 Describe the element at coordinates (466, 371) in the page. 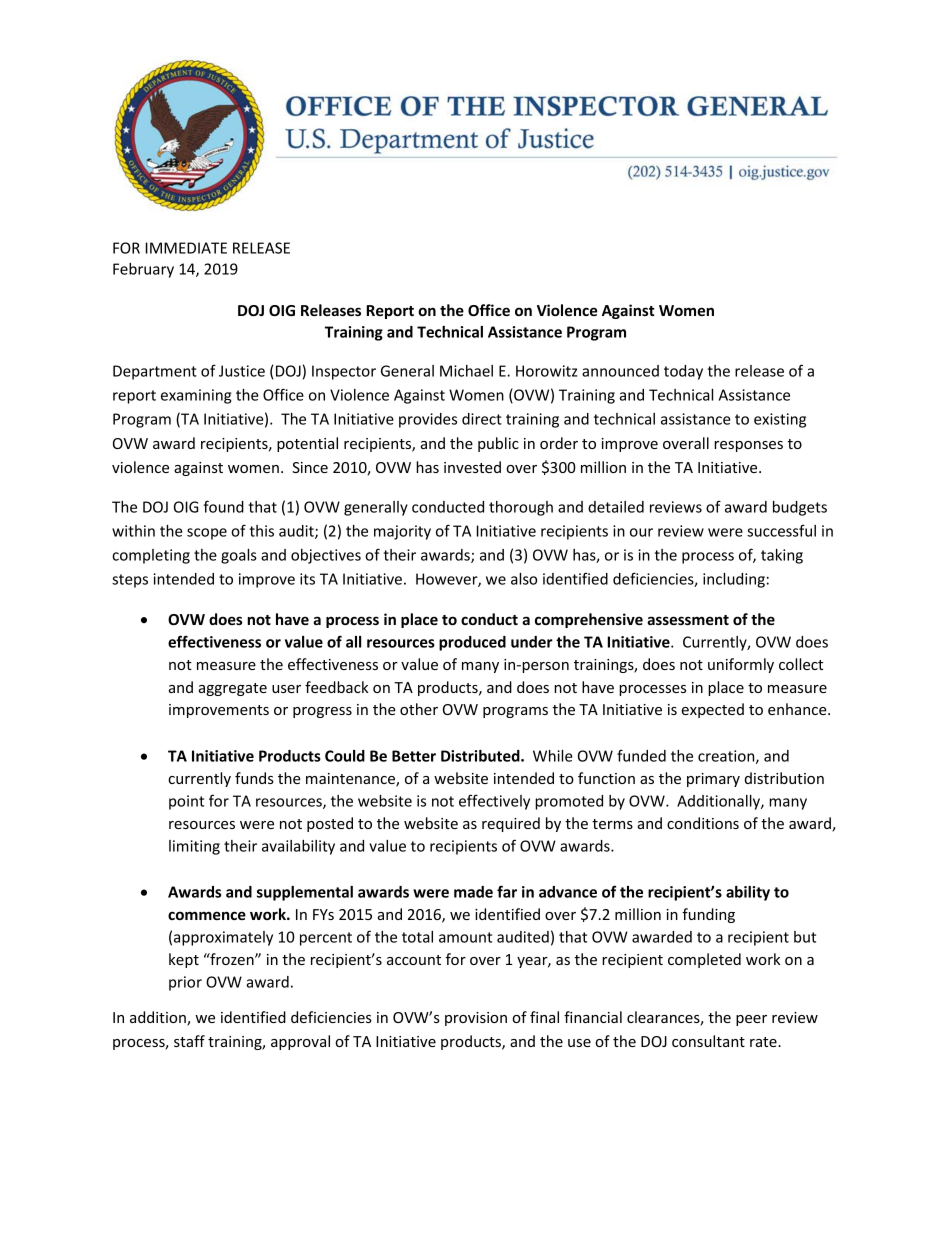

I see `Michael` at that location.
